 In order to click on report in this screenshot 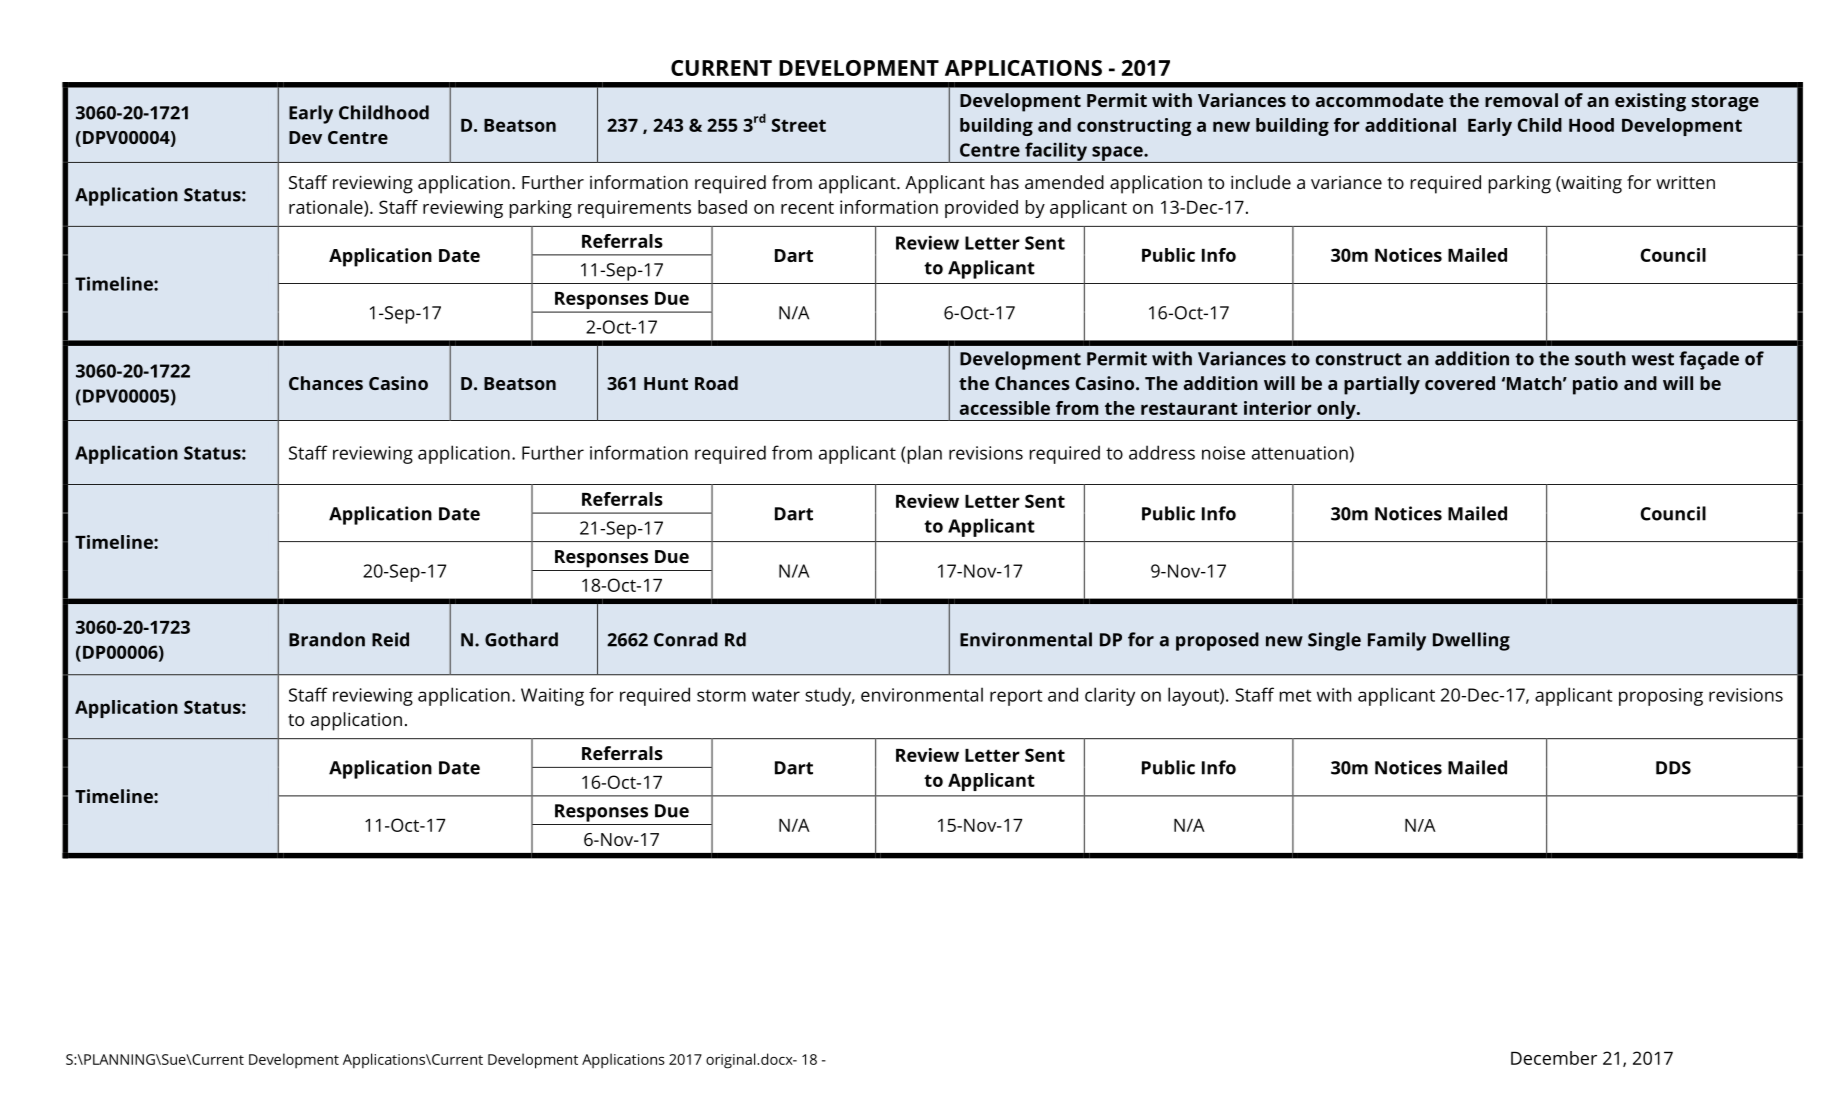, I will do `click(1016, 697)`.
